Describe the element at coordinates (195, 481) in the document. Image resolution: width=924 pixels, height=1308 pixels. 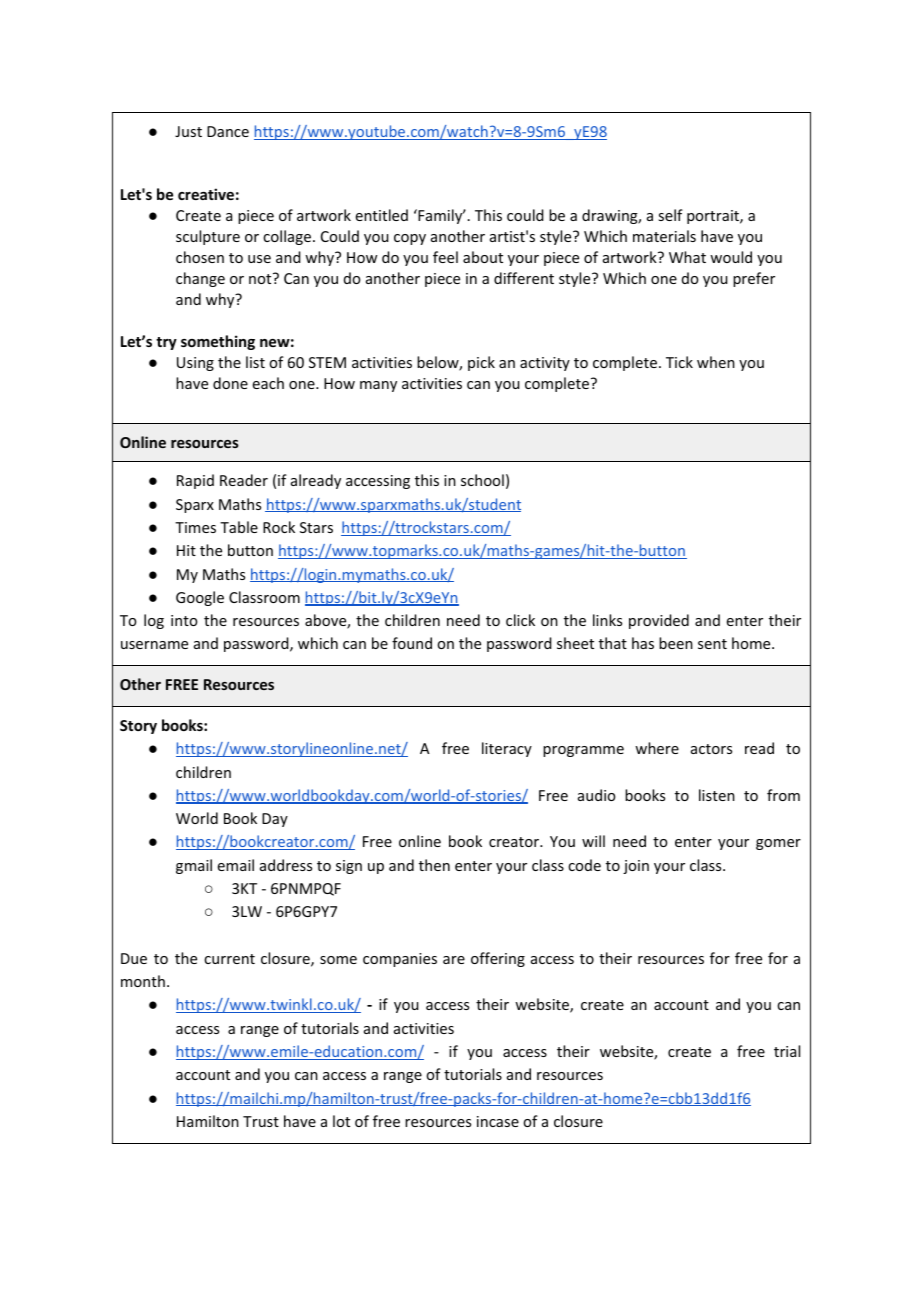
I see `Rapid` at that location.
